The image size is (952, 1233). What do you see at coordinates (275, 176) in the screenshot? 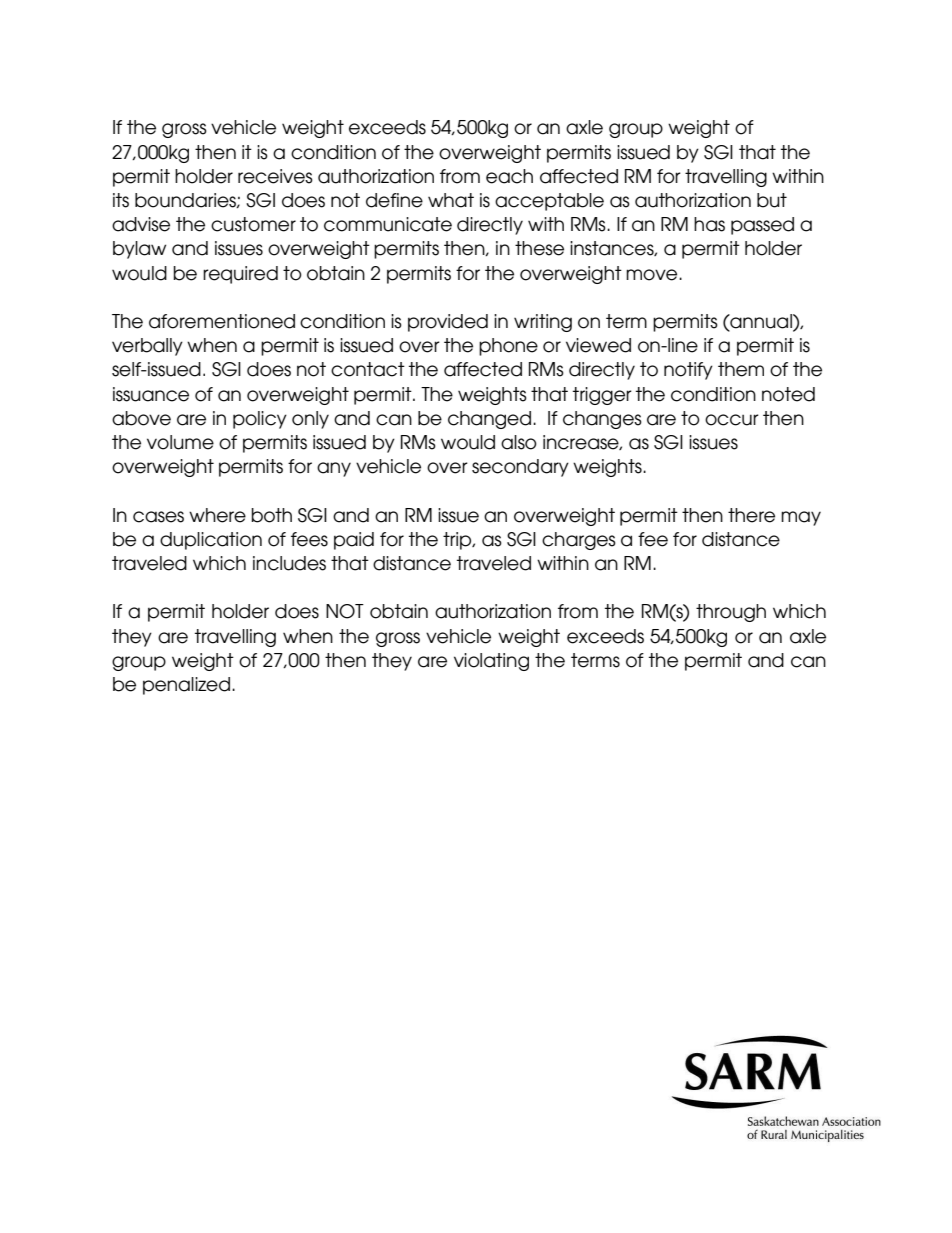
I see `receives` at bounding box center [275, 176].
